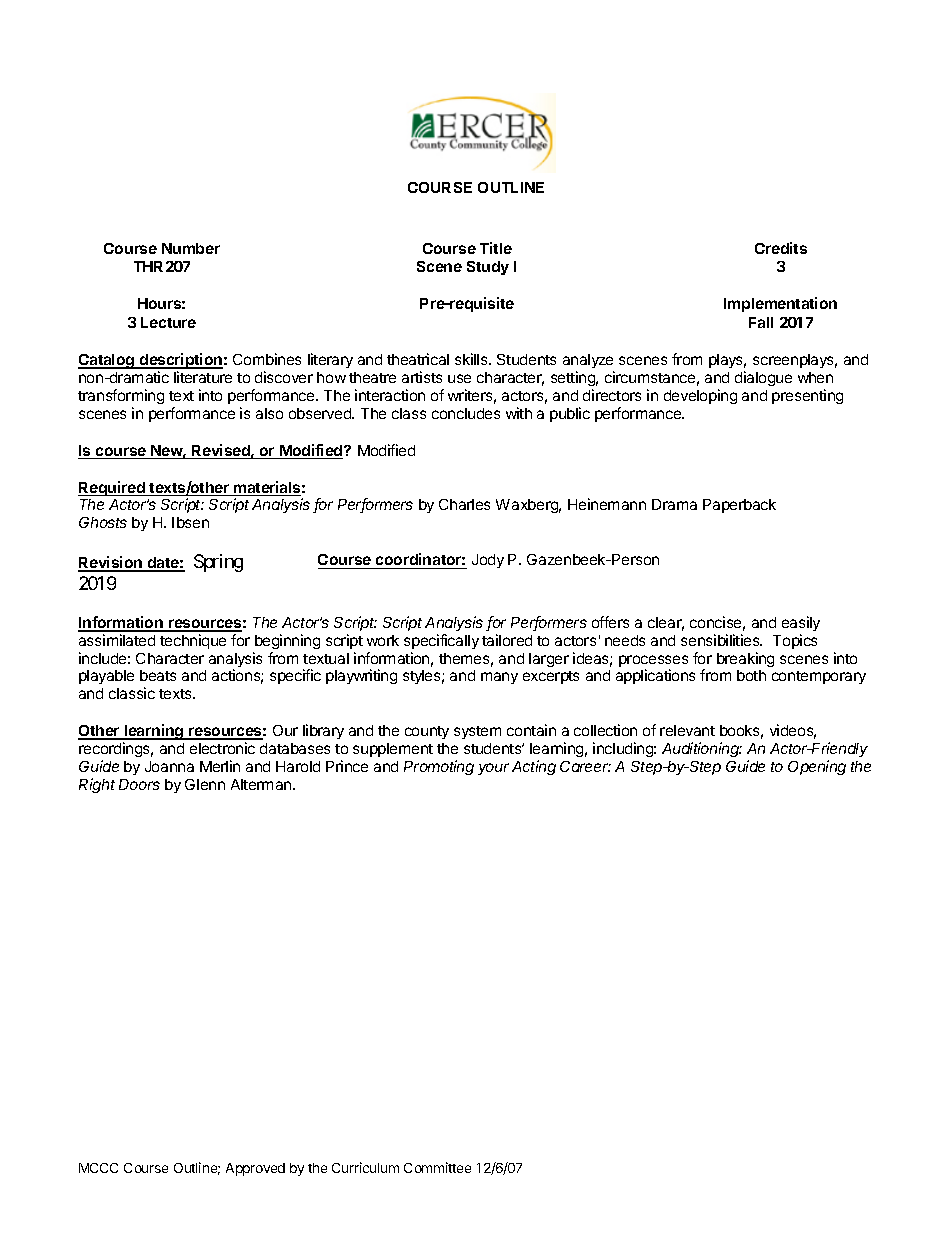 This screenshot has width=952, height=1233. I want to click on beats, so click(158, 675).
